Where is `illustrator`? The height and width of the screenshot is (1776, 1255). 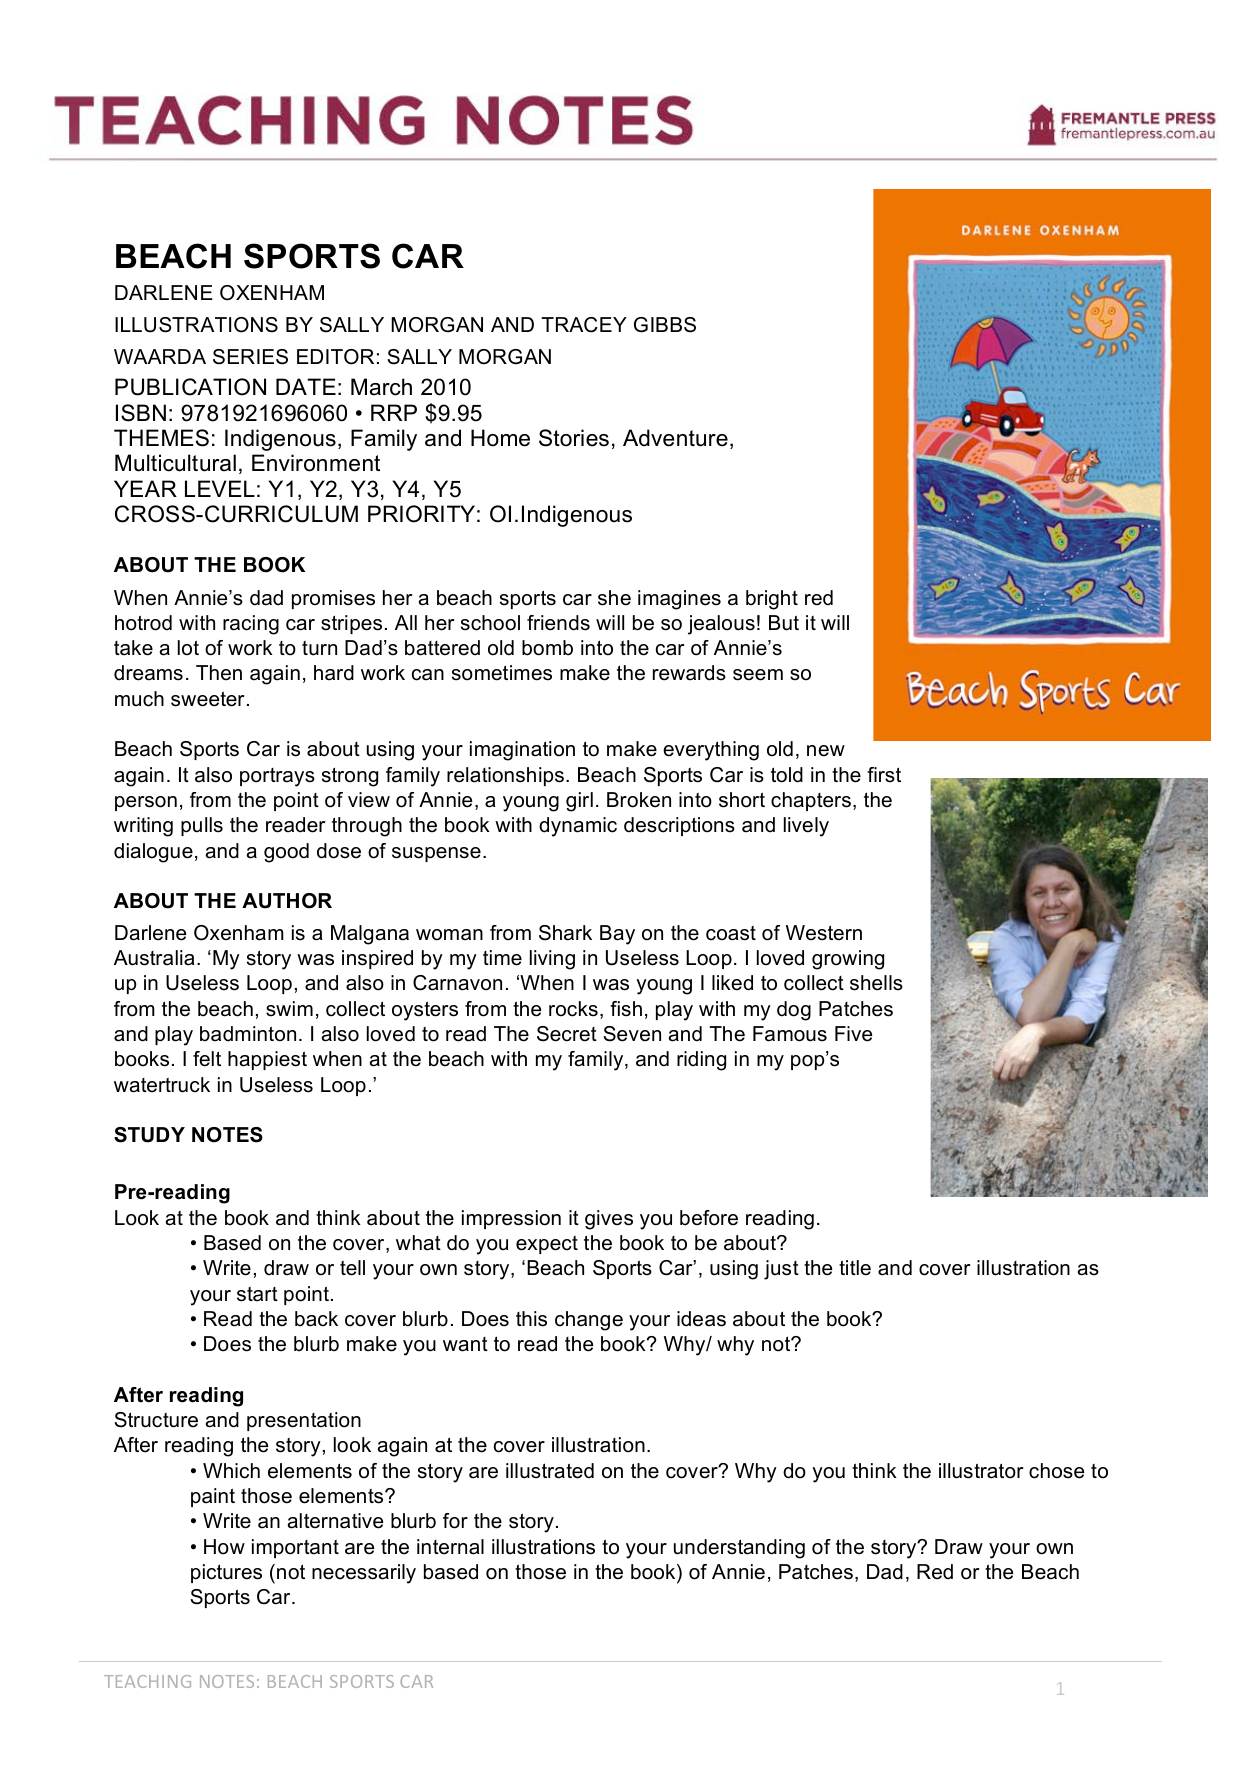
illustrator is located at coordinates (981, 1471).
